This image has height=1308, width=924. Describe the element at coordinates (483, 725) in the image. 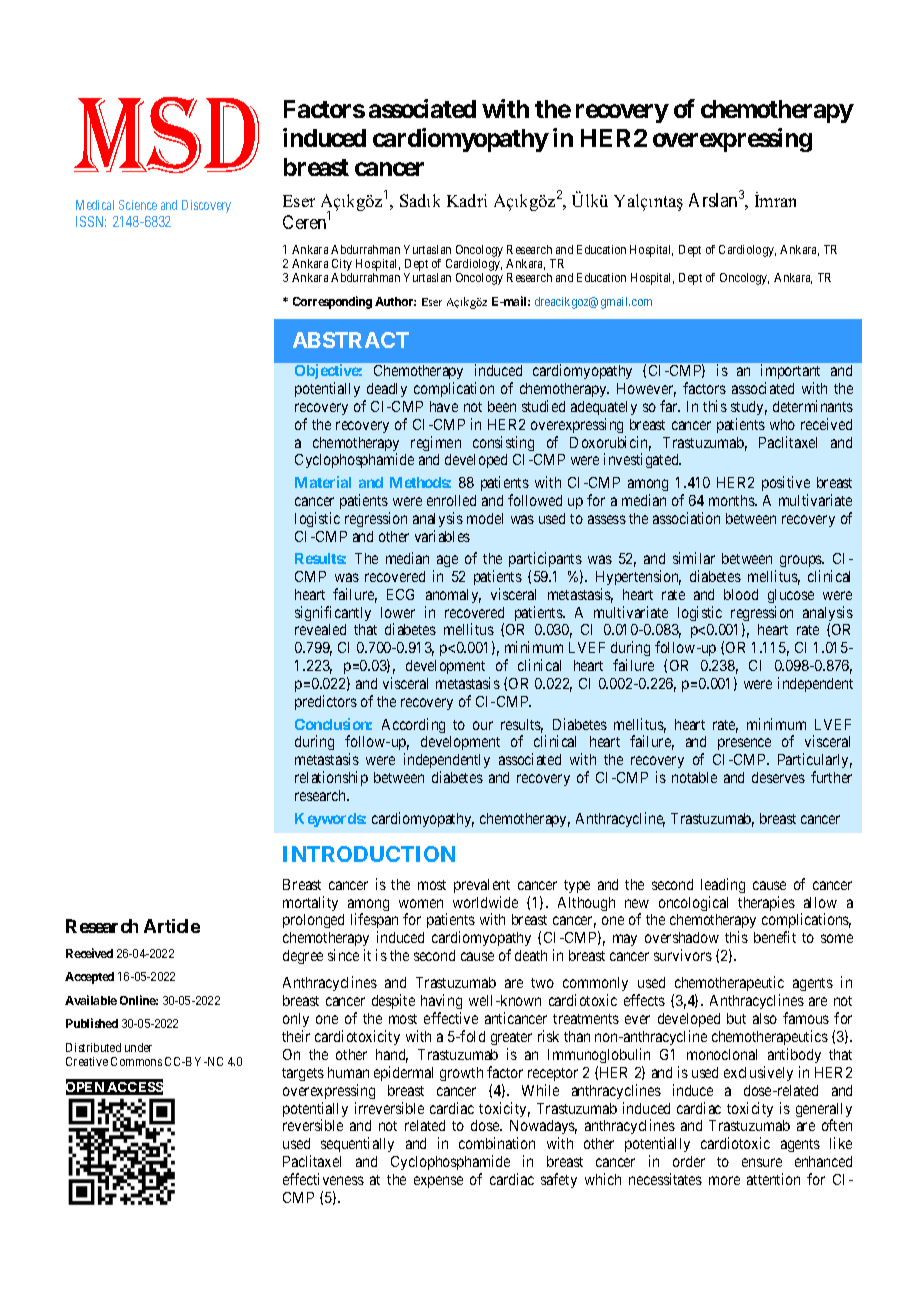

I see `our` at that location.
